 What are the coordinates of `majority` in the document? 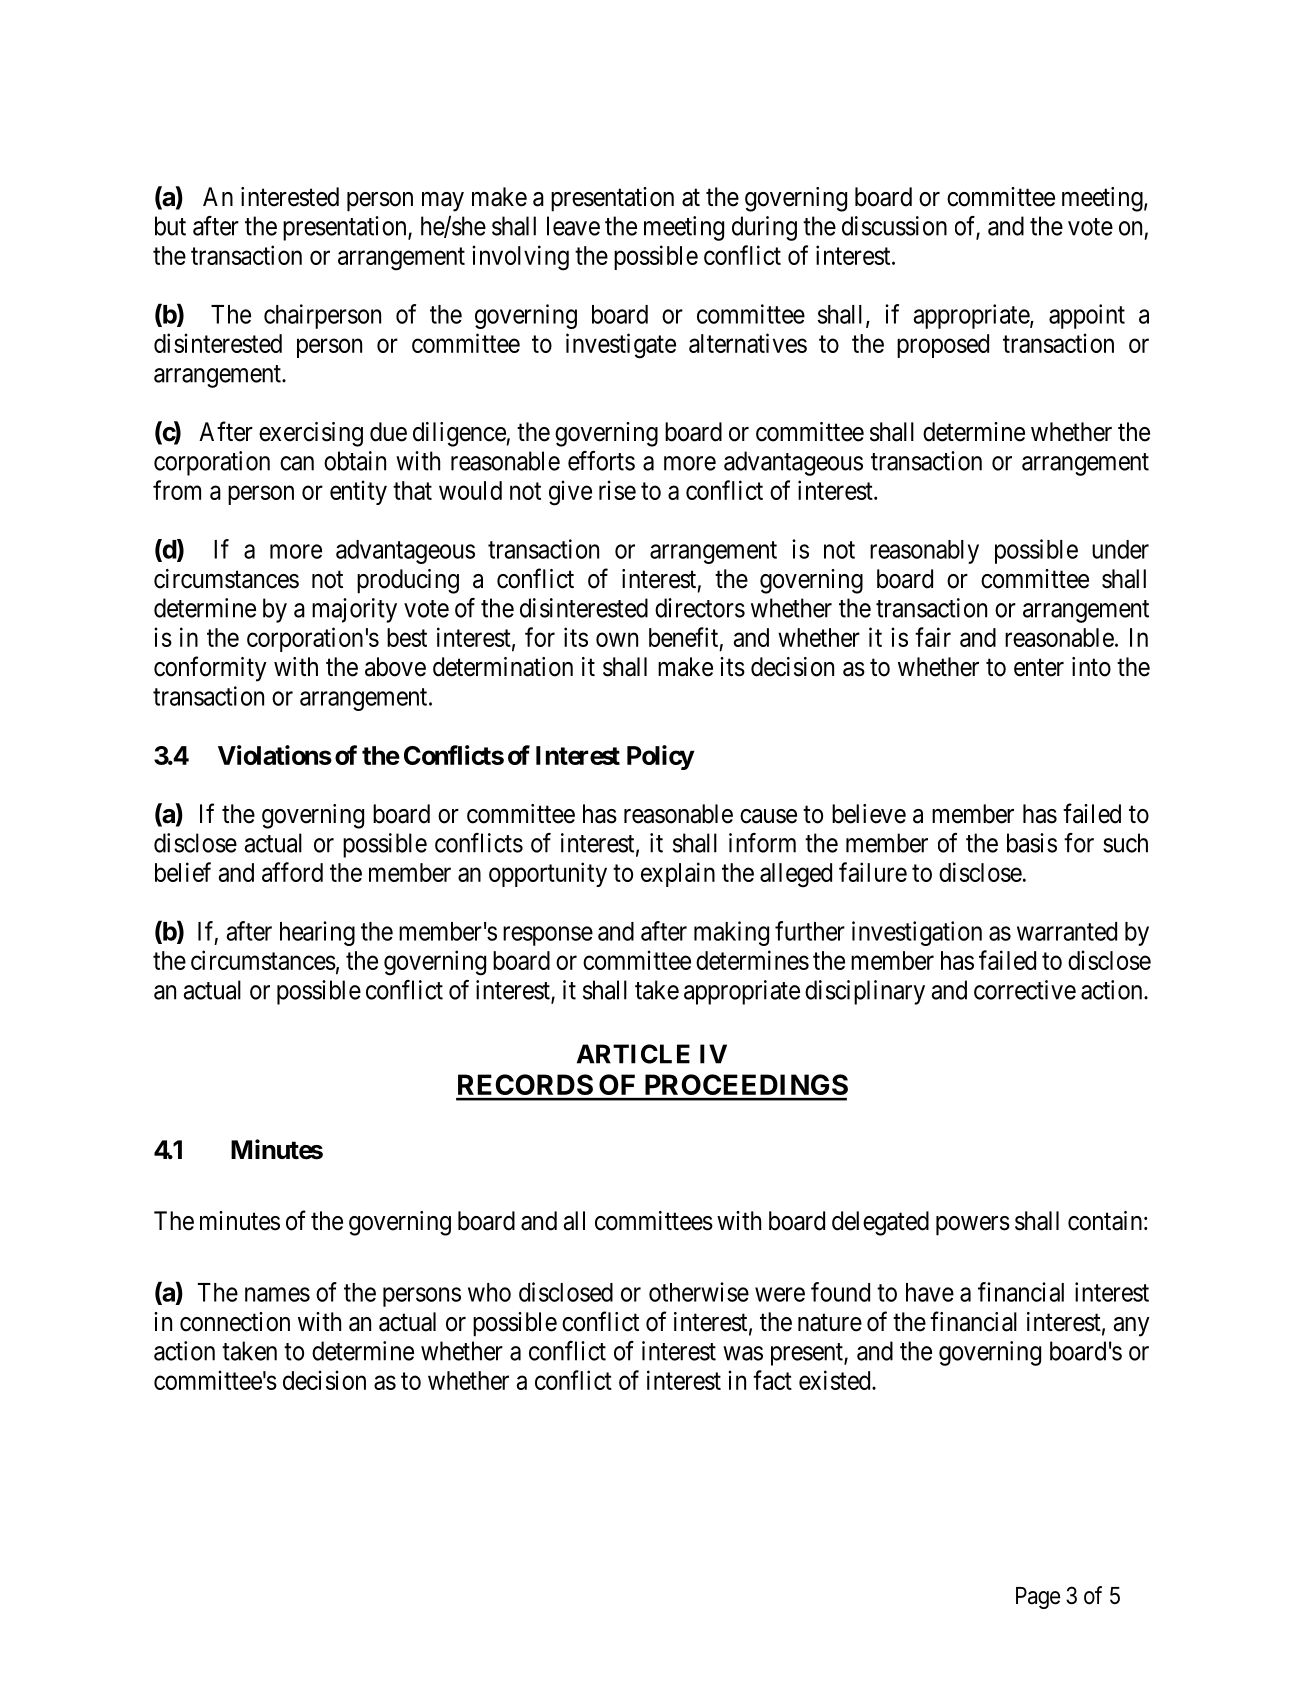 It's located at (354, 610).
